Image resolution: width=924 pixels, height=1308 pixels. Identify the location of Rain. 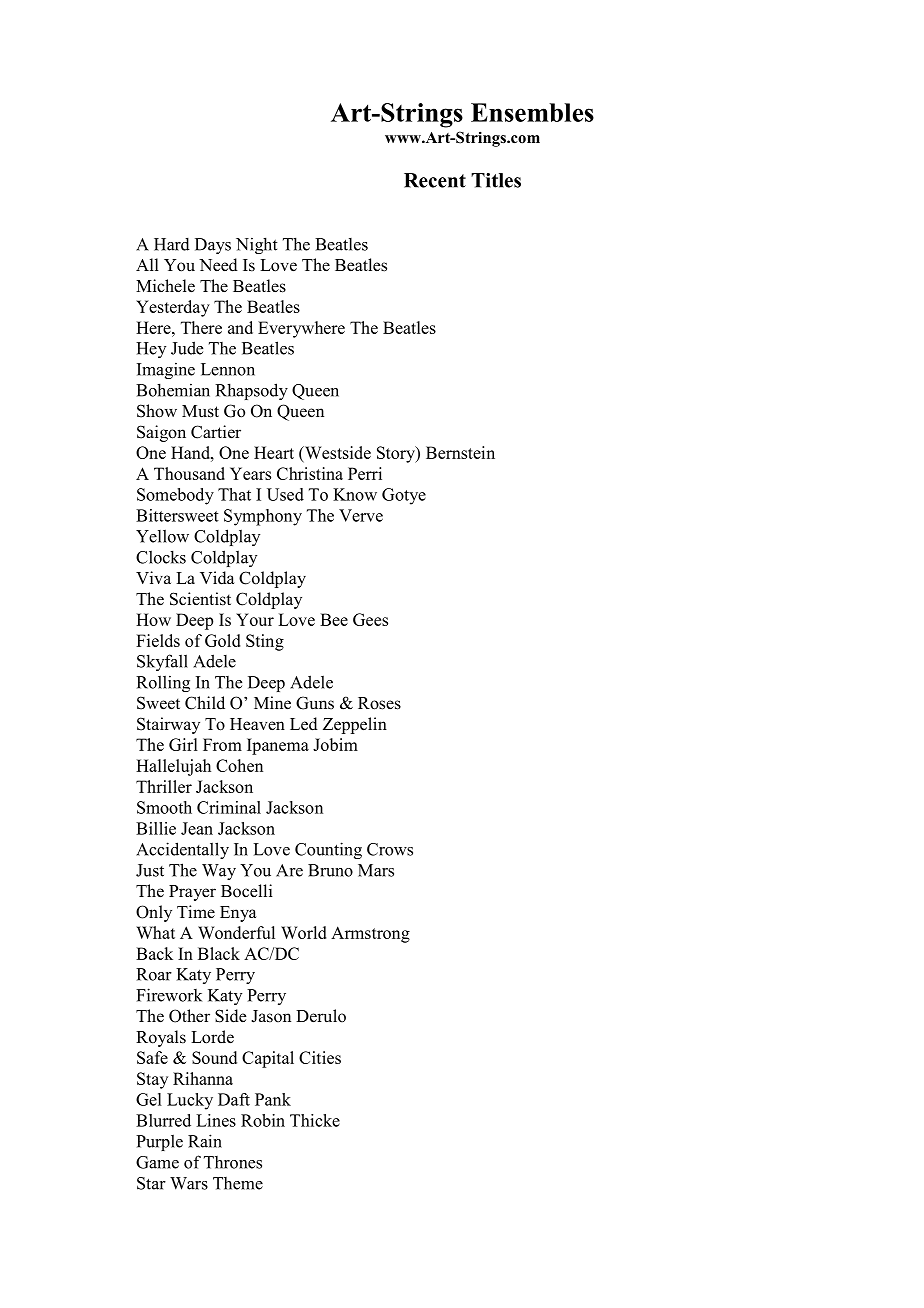
(205, 1141).
